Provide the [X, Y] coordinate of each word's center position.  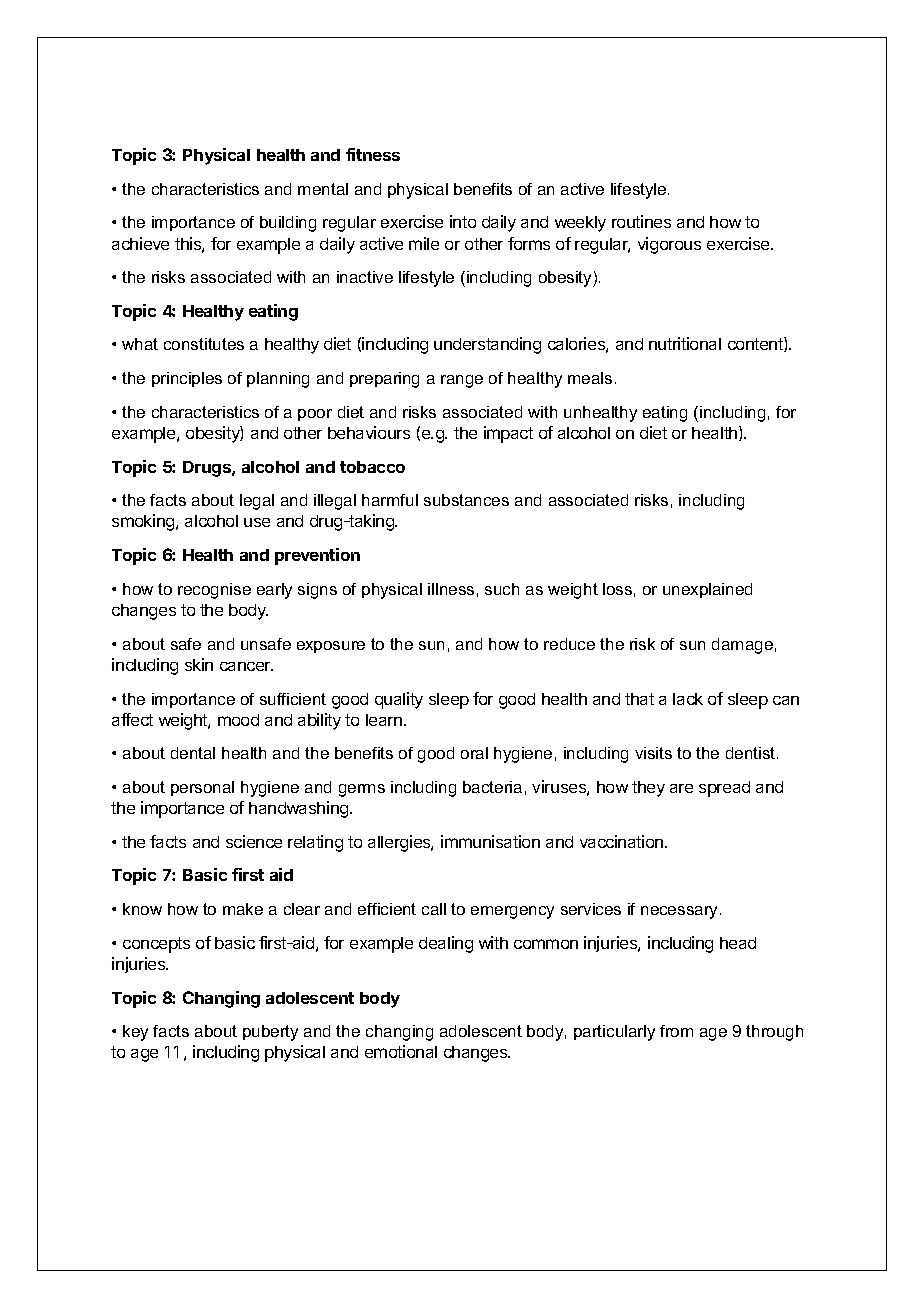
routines [641, 221]
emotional [401, 1051]
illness [451, 589]
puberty [270, 1033]
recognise [214, 591]
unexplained [707, 590]
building [288, 224]
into [463, 221]
